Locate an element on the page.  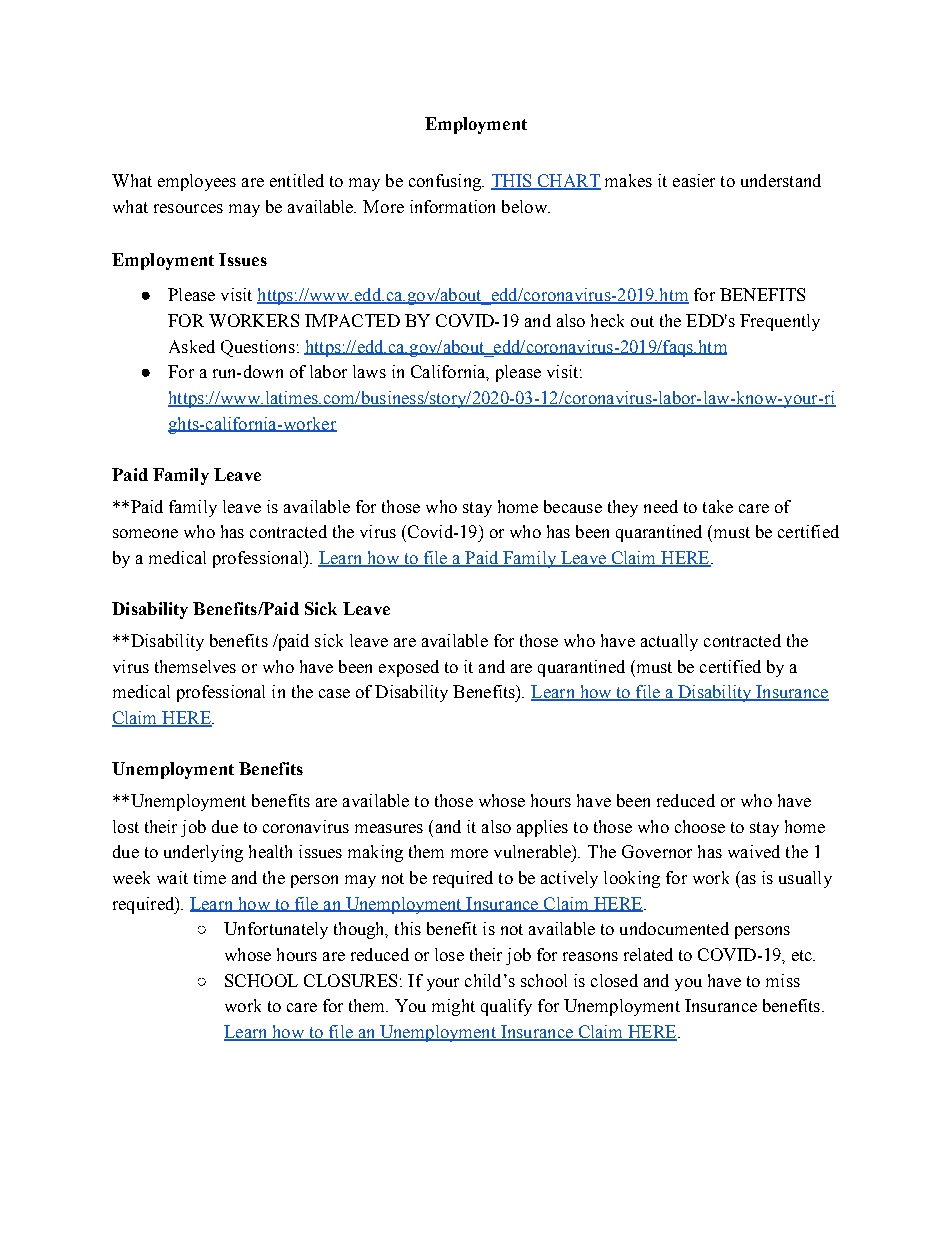
might is located at coordinates (453, 1007).
